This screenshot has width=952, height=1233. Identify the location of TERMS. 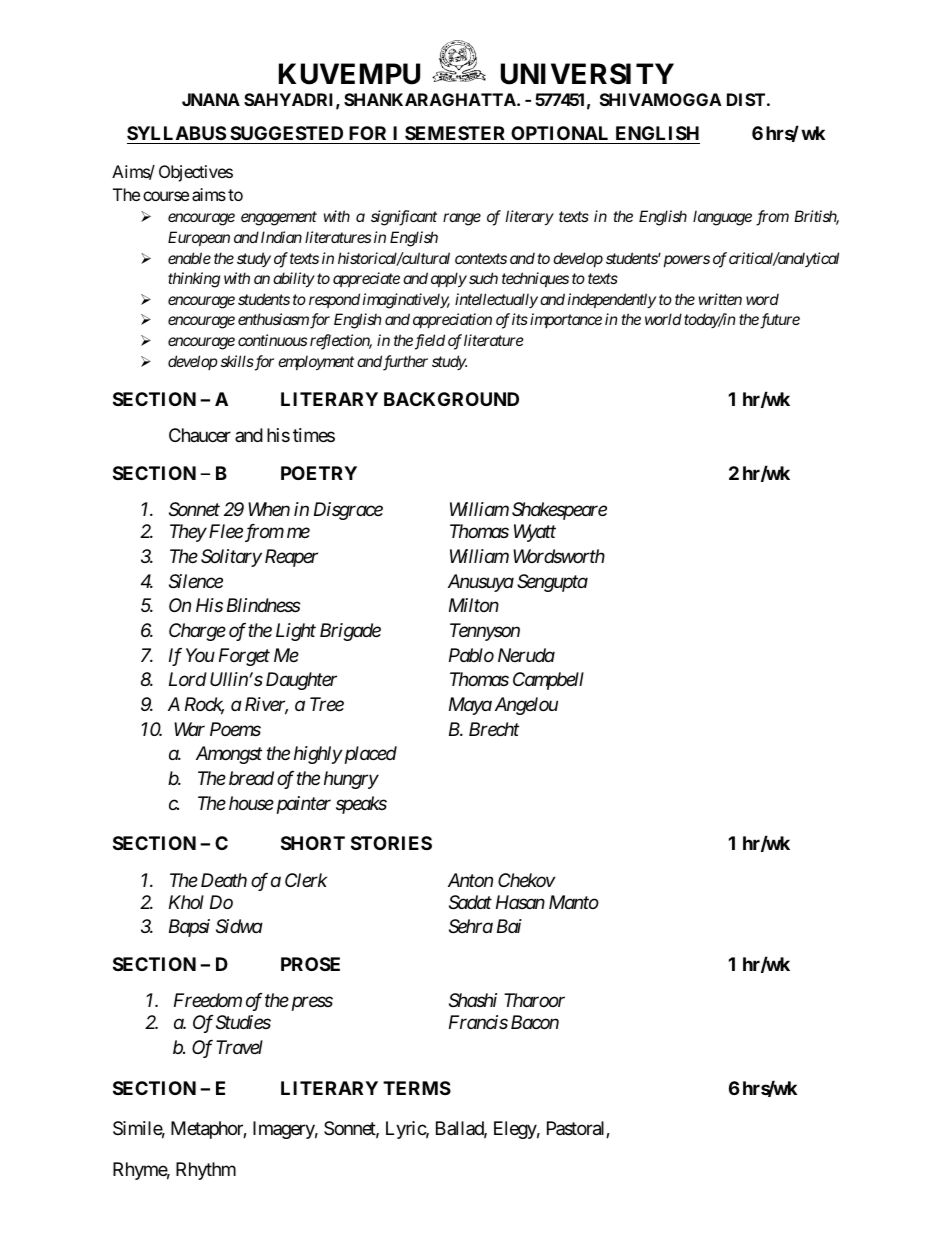
(417, 1088).
